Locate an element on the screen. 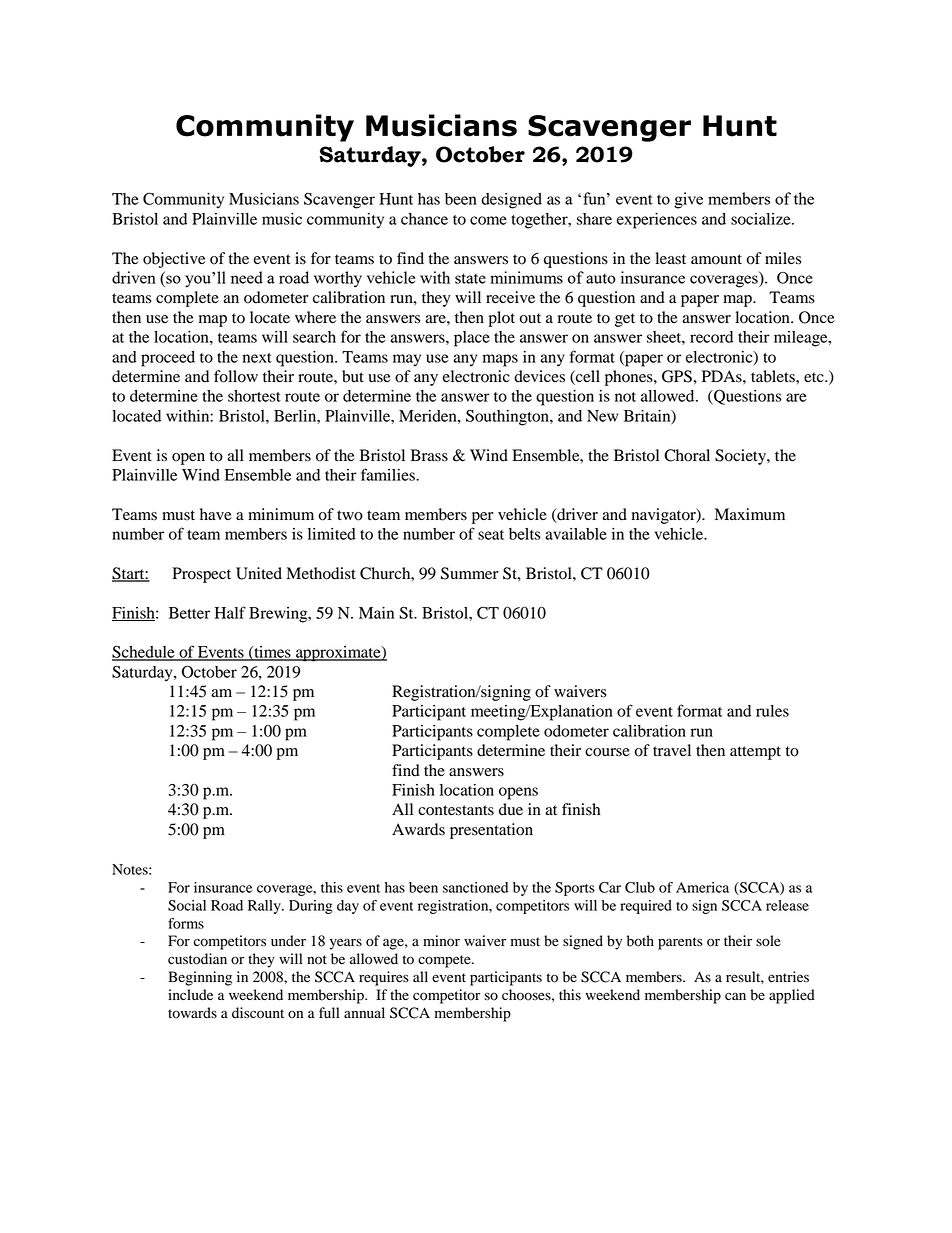 The height and width of the screenshot is (1233, 952). Schedule is located at coordinates (144, 652).
